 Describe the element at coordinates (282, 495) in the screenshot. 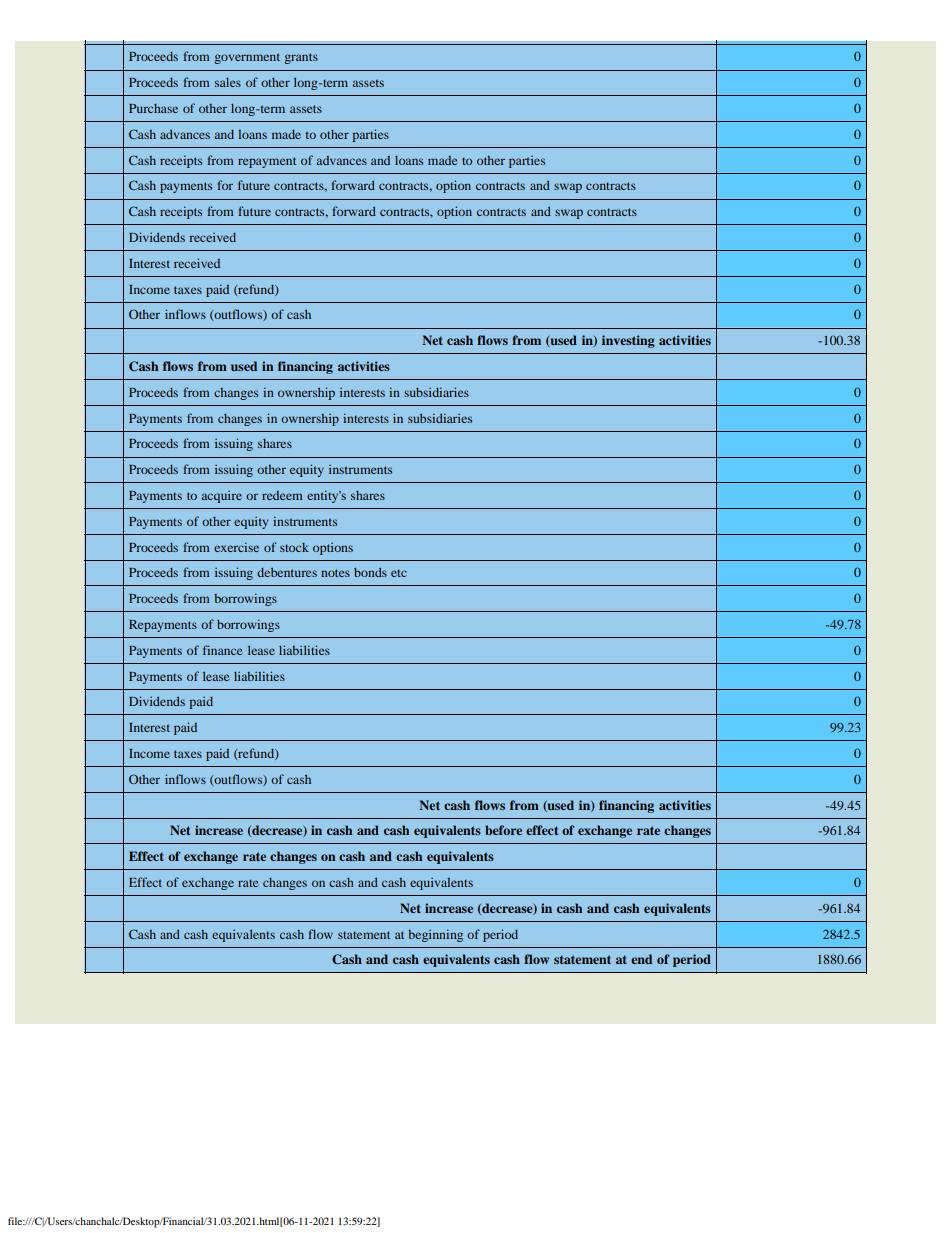

I see `redeem` at that location.
